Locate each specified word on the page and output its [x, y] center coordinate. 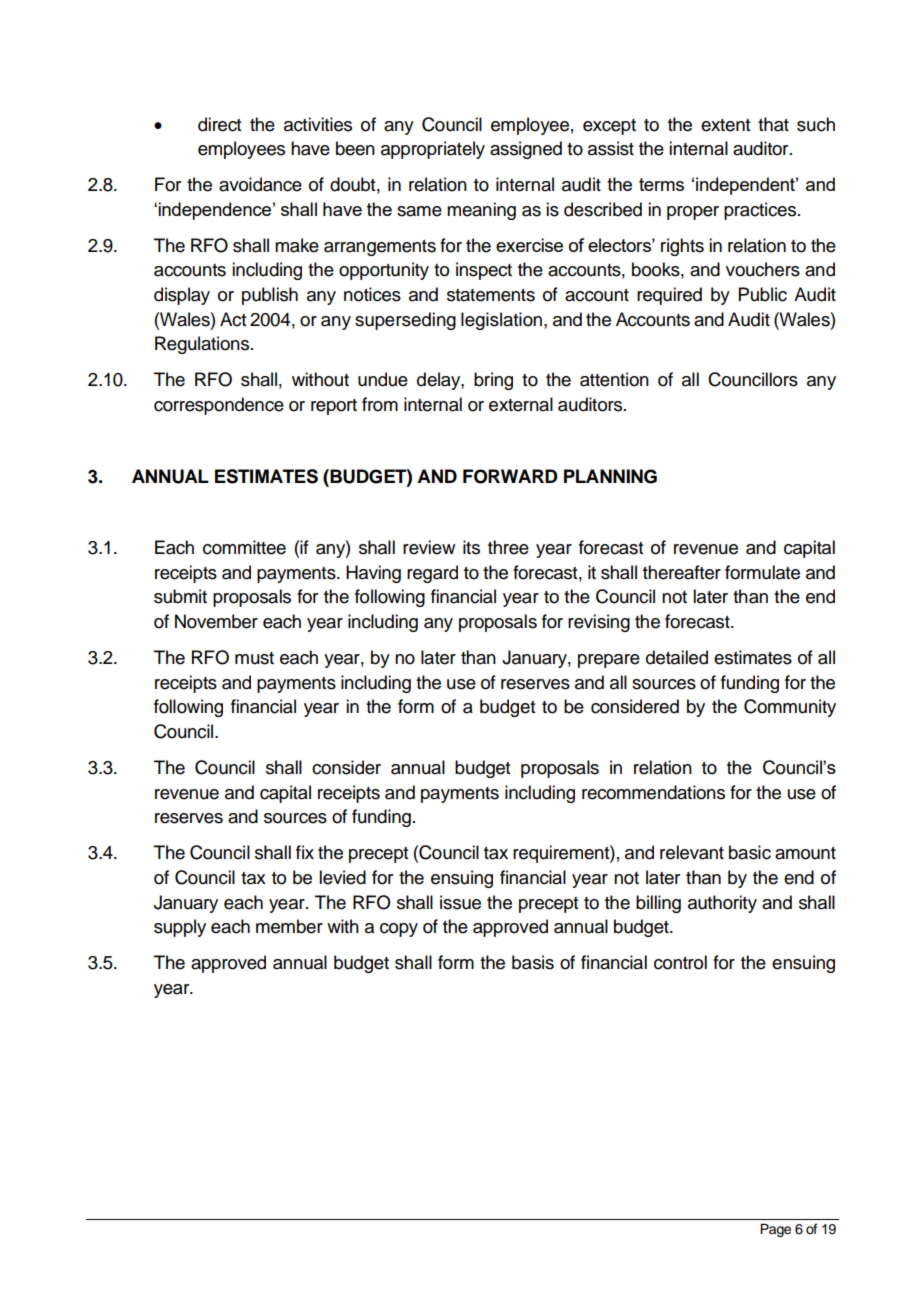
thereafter [682, 572]
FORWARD [510, 476]
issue [460, 902]
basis [533, 962]
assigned [526, 150]
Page [775, 1230]
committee [244, 547]
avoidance [260, 184]
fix [305, 852]
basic [750, 852]
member [289, 926]
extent [725, 125]
